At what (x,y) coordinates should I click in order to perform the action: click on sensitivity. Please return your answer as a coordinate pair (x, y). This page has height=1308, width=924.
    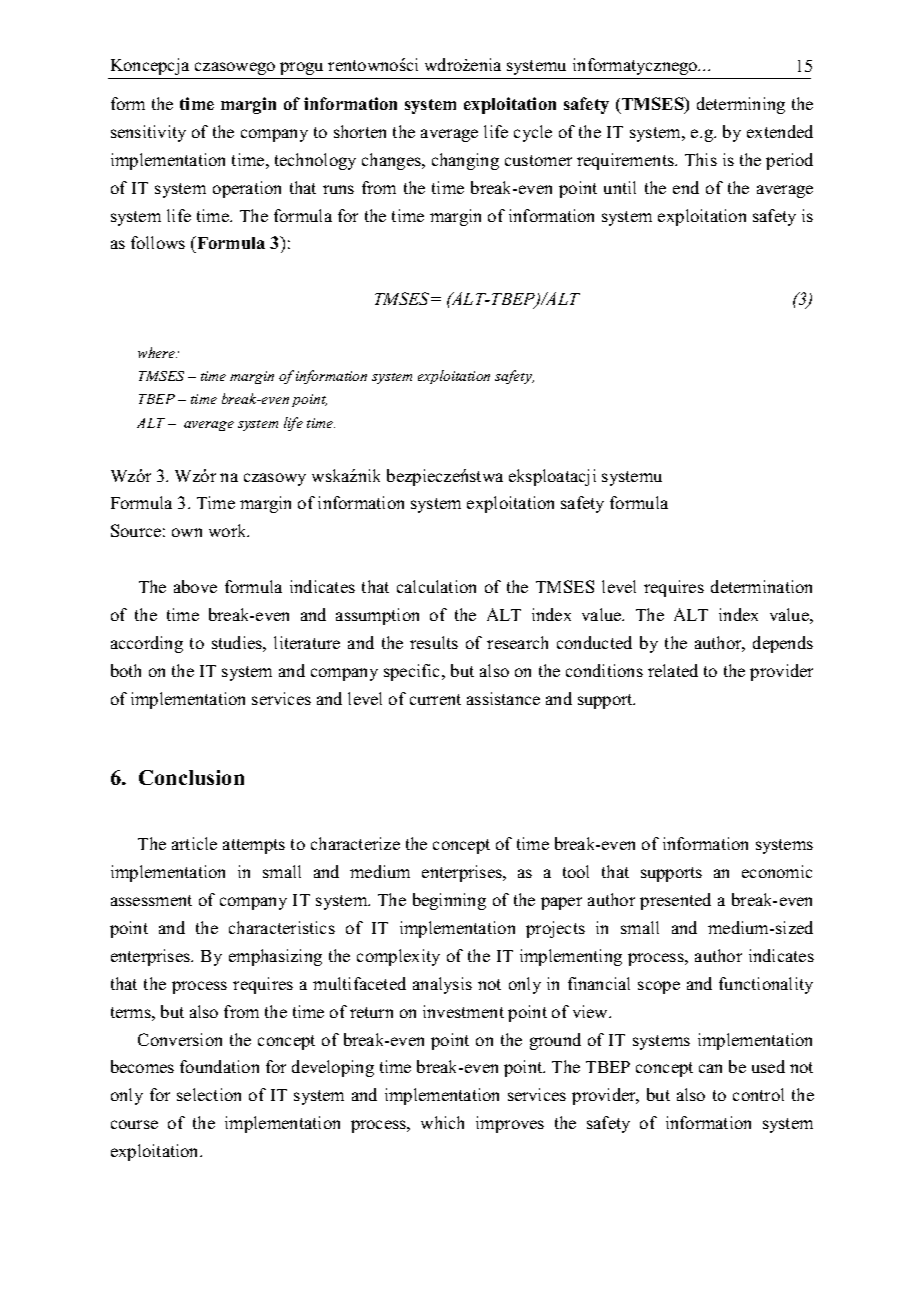
    Looking at the image, I should click on (148, 133).
